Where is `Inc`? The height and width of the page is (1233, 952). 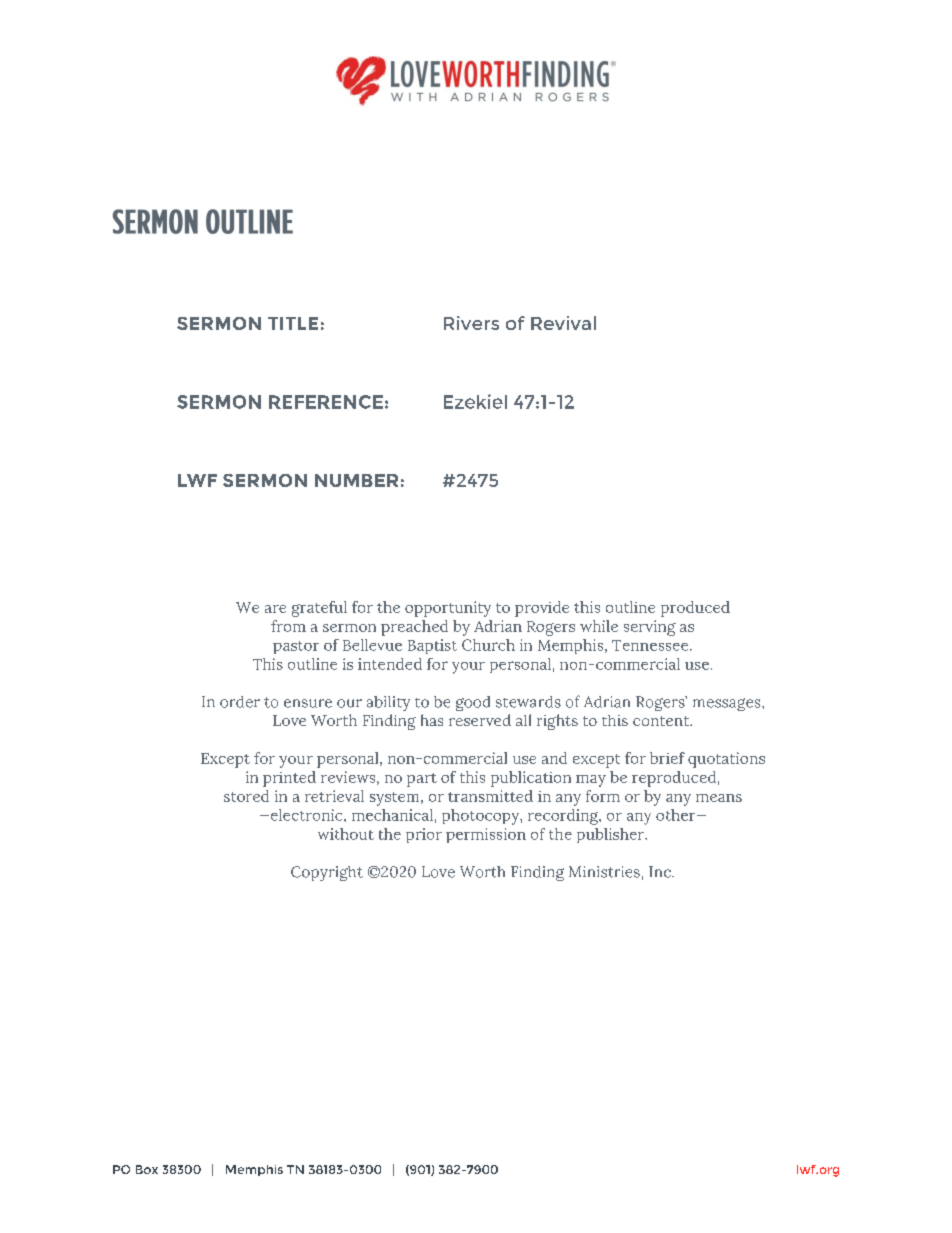 Inc is located at coordinates (661, 872).
